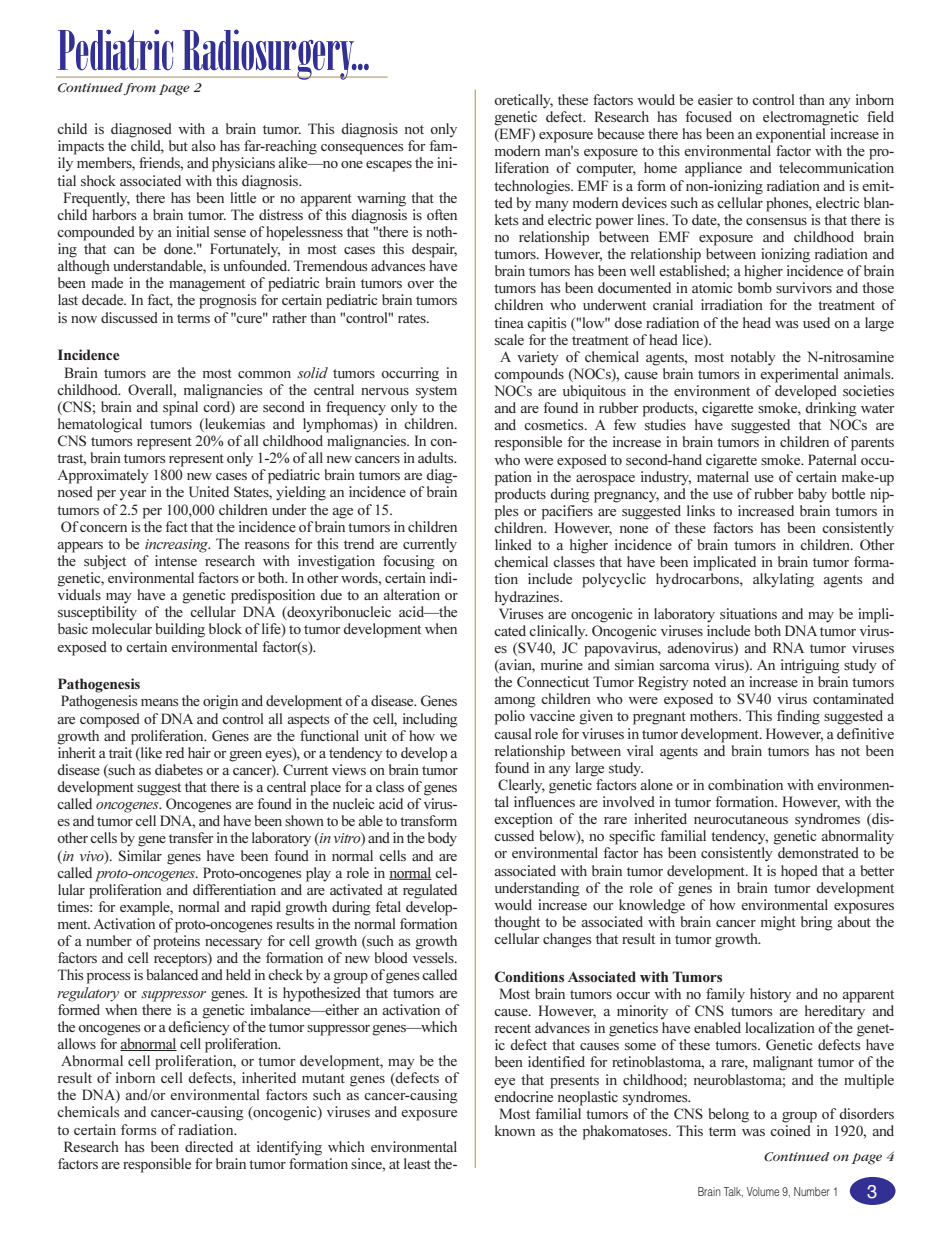  I want to click on coined, so click(790, 1130).
